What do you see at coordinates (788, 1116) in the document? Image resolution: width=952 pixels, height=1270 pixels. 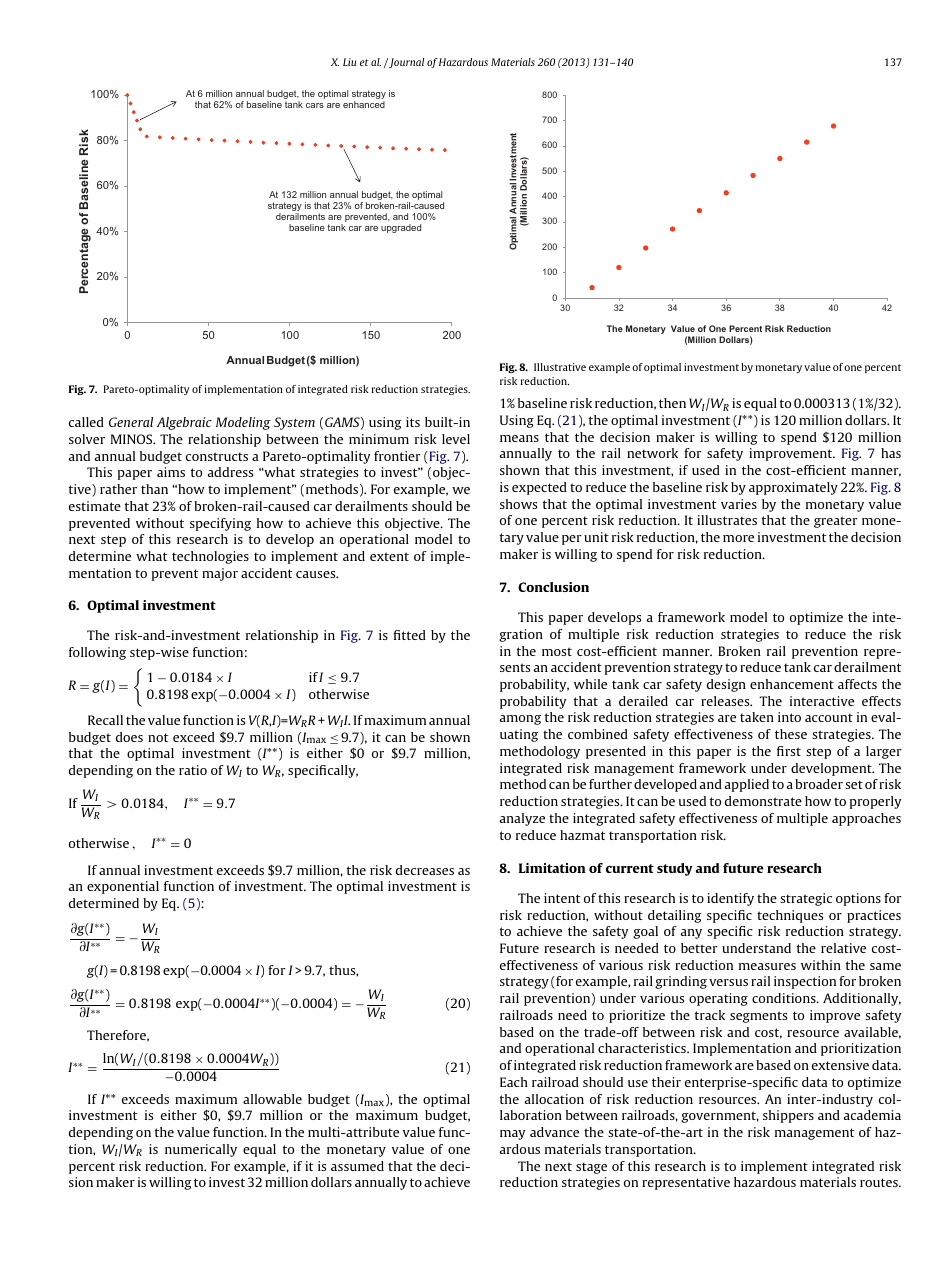 I see `shippers` at bounding box center [788, 1116].
